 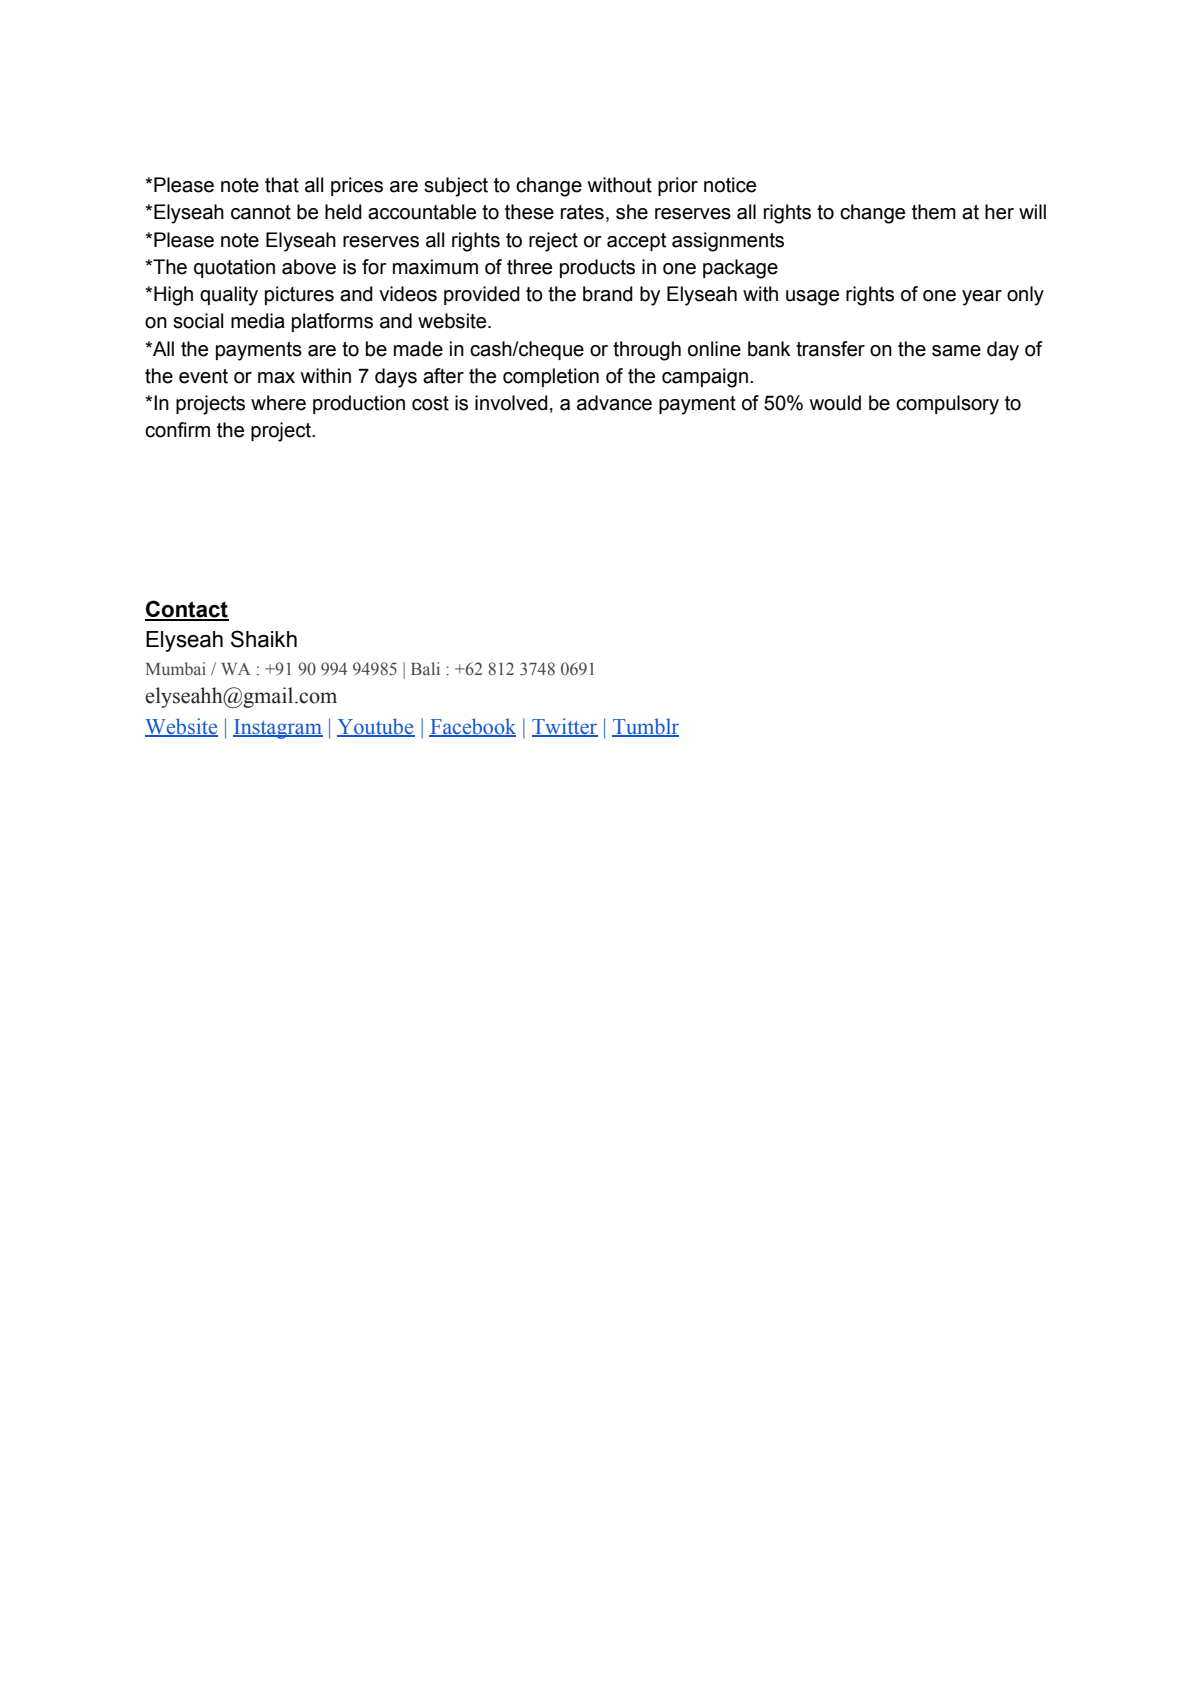 What do you see at coordinates (934, 212) in the screenshot?
I see `them` at bounding box center [934, 212].
